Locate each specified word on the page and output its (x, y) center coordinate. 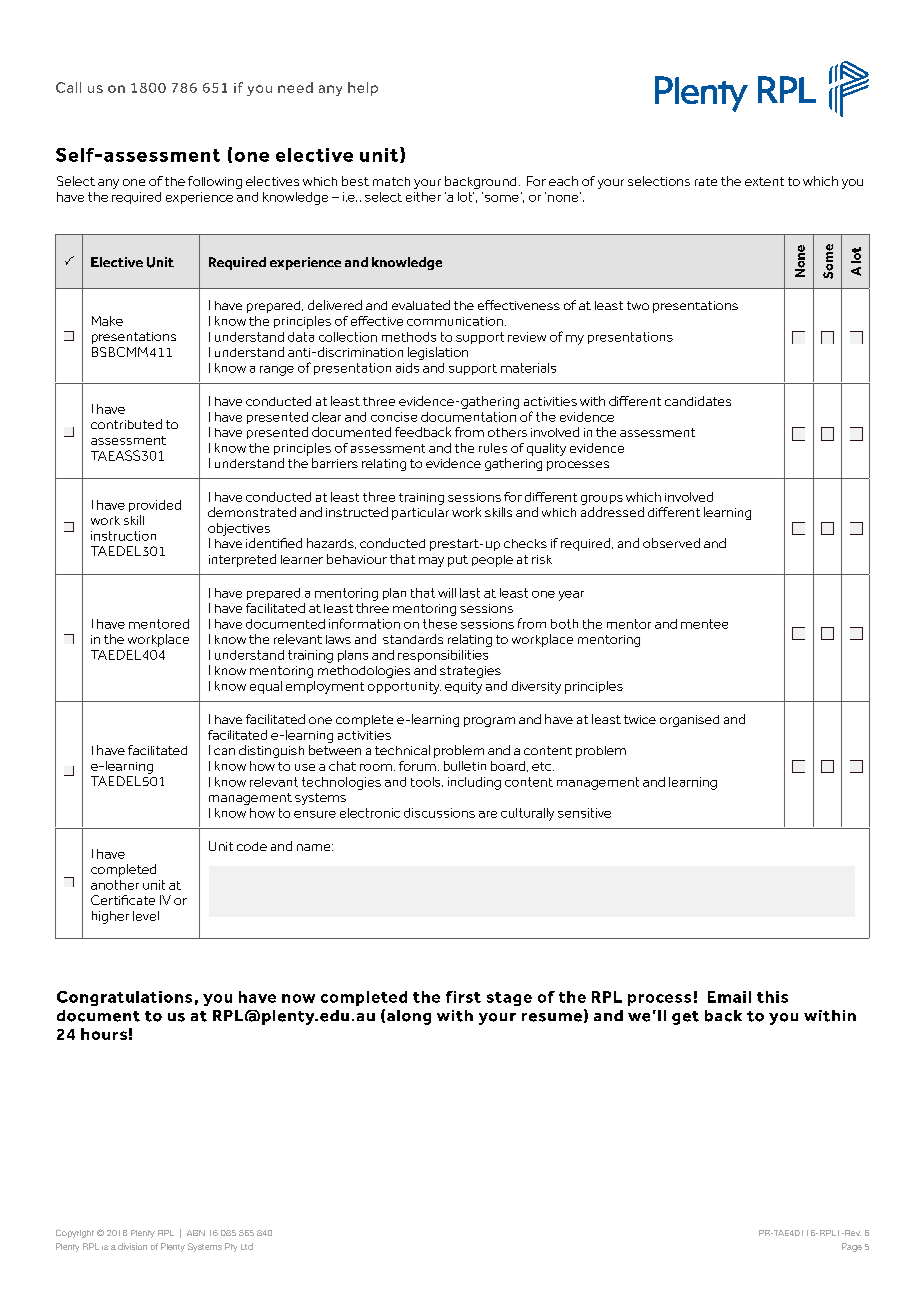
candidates (698, 401)
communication (455, 321)
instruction (123, 536)
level (146, 916)
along (409, 1017)
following (215, 182)
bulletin (465, 766)
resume (552, 1017)
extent (764, 181)
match (391, 181)
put (458, 561)
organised (689, 721)
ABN (196, 1233)
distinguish (271, 751)
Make (107, 321)
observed (671, 543)
